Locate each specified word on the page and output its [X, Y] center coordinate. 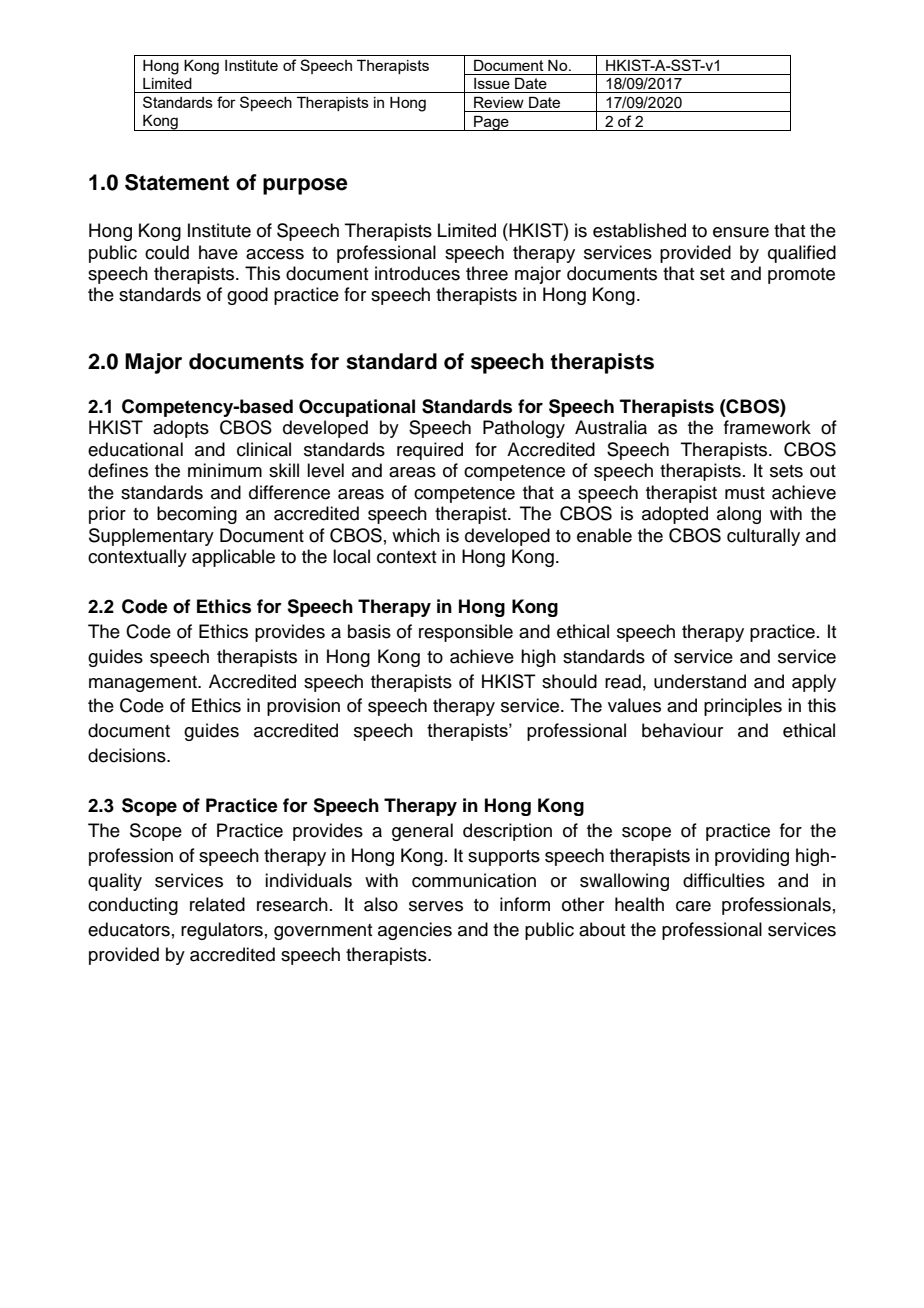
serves [436, 906]
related [217, 904]
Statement [177, 182]
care [693, 906]
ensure [741, 232]
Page [491, 123]
